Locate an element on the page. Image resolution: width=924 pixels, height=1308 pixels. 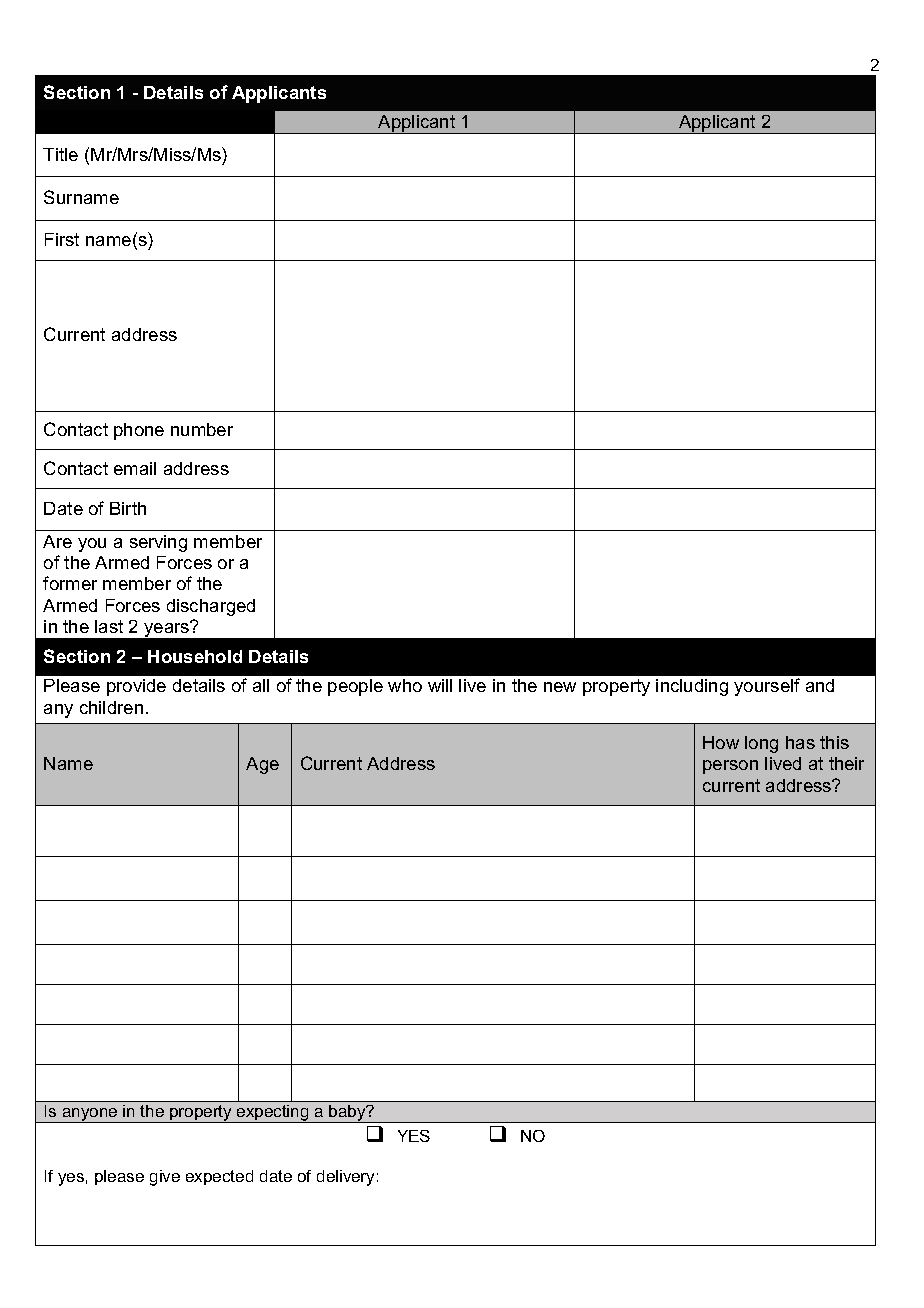
number is located at coordinates (202, 429).
